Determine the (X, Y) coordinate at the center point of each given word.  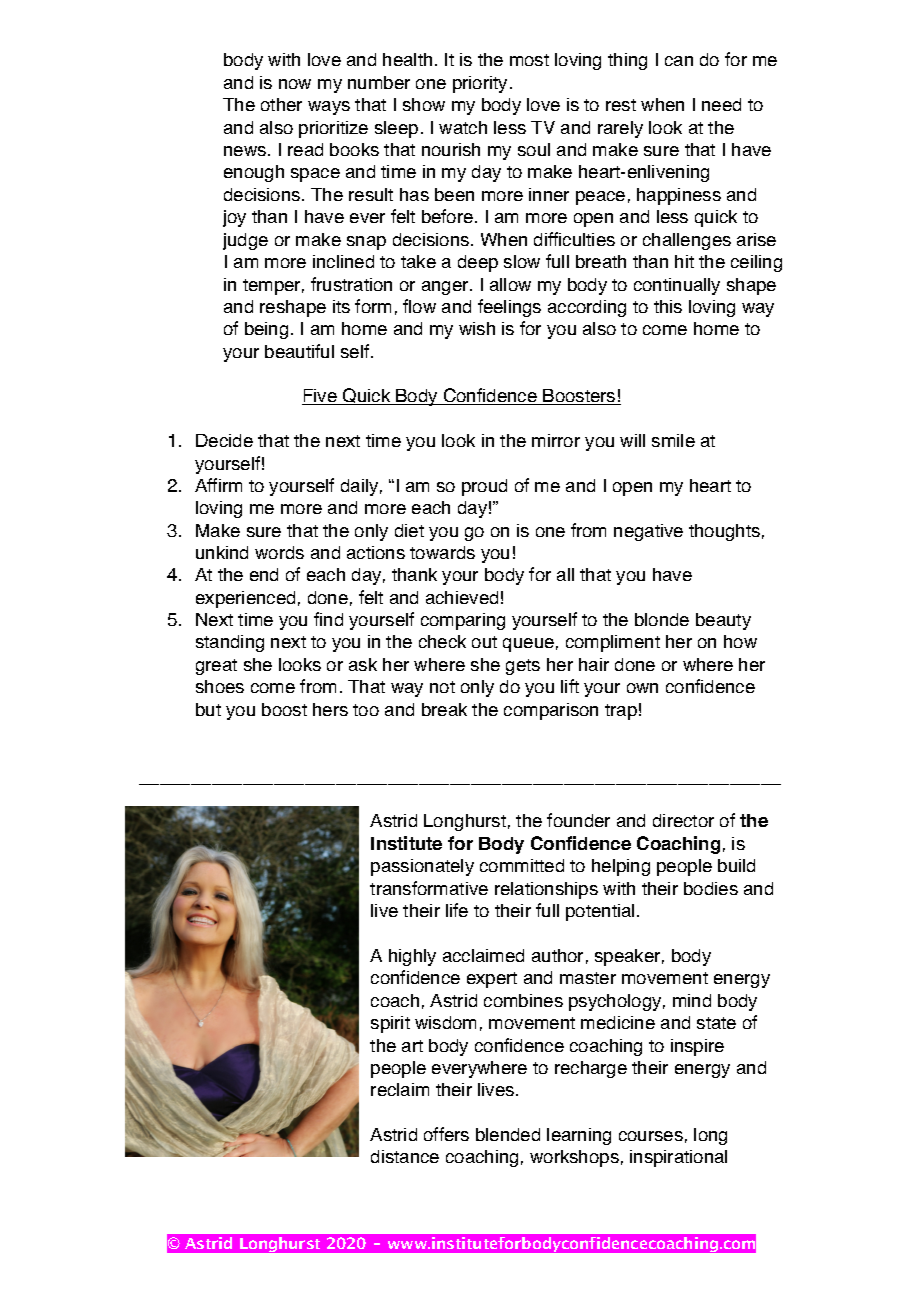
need (721, 104)
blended (508, 1134)
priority (480, 84)
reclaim (400, 1089)
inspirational (678, 1158)
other (281, 104)
